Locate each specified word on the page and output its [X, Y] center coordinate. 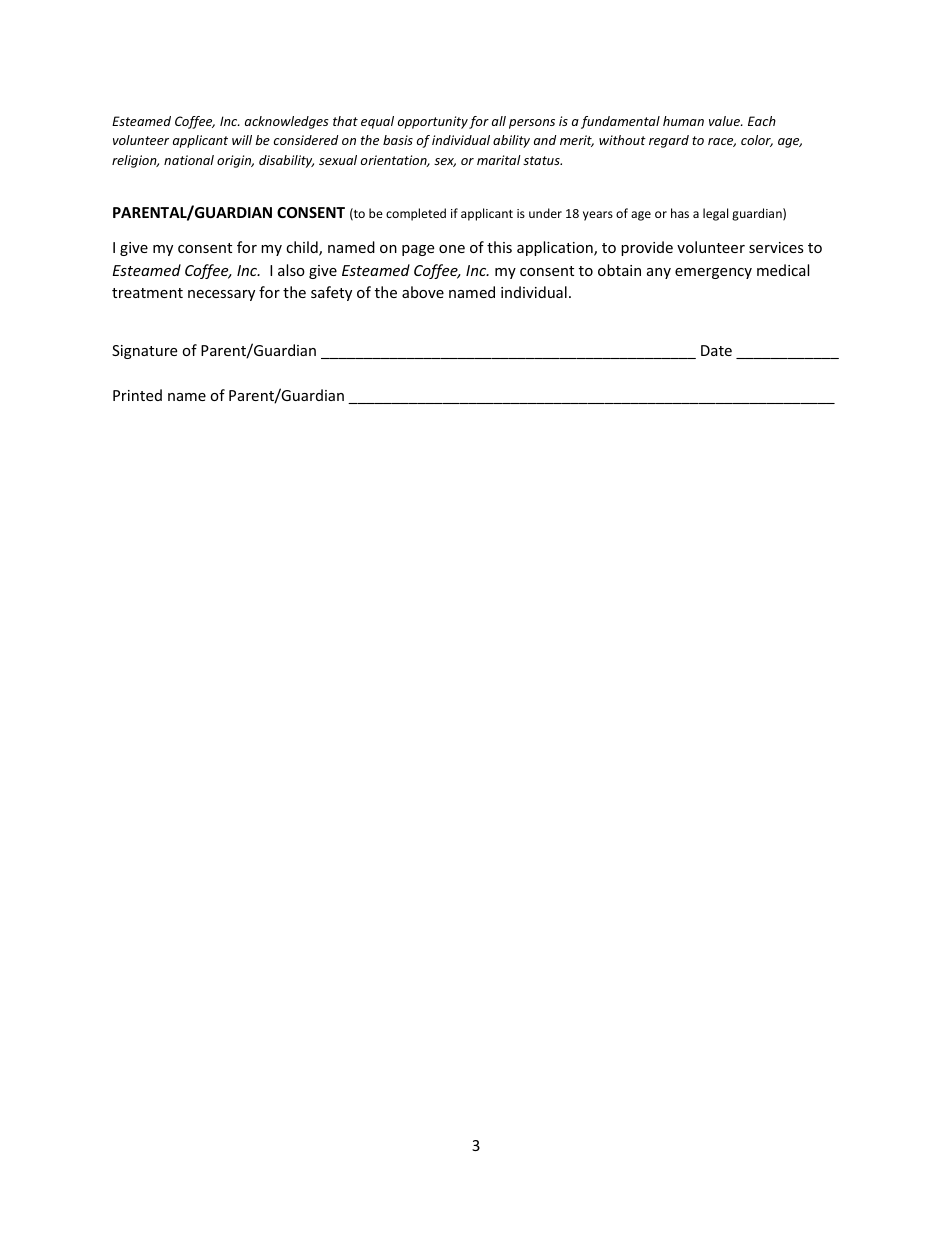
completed [416, 214]
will [242, 140]
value [725, 121]
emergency [713, 273]
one [452, 249]
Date [716, 350]
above [423, 292]
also [291, 270]
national [189, 160]
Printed [137, 395]
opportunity [433, 122]
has [680, 213]
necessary [221, 295]
